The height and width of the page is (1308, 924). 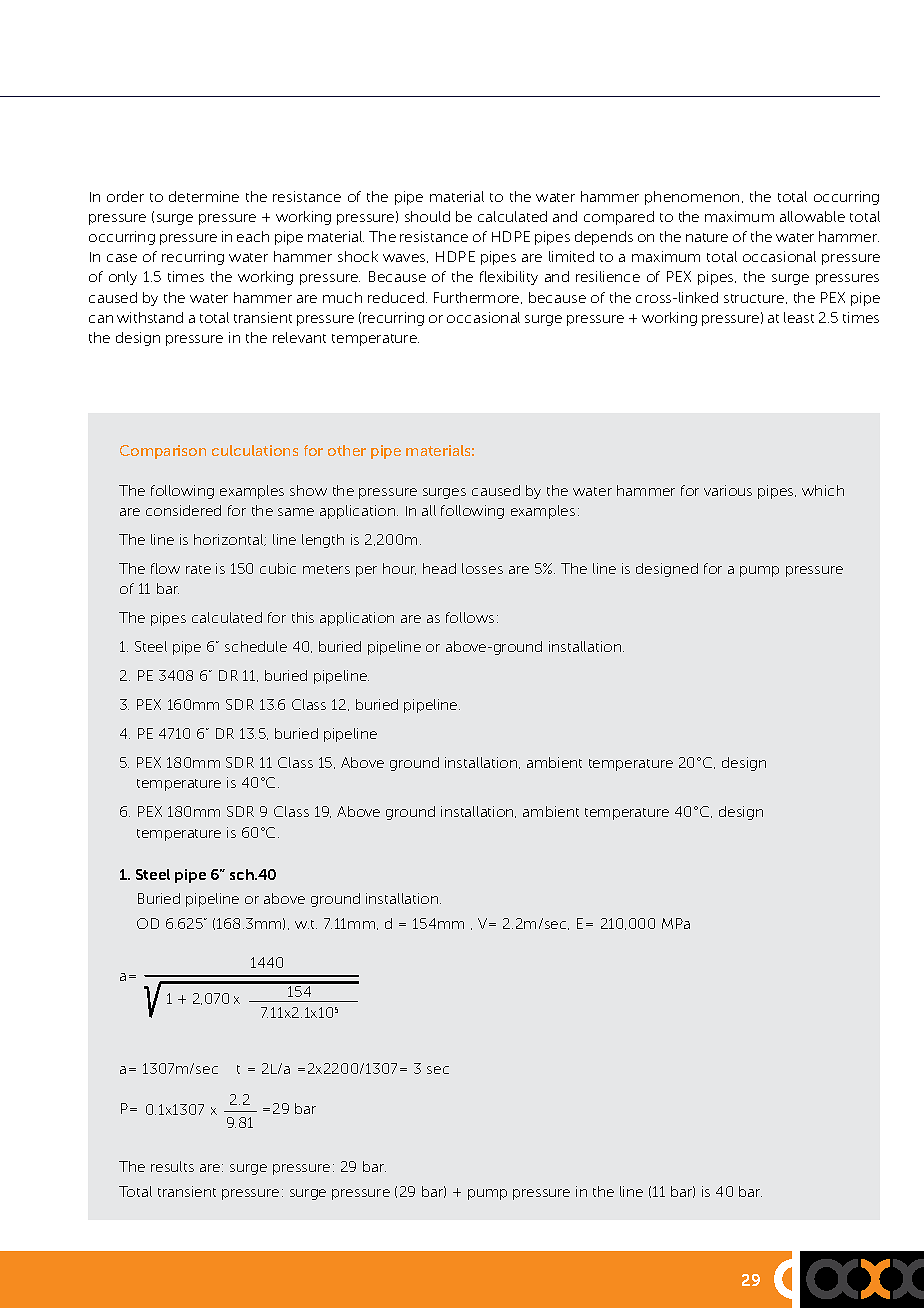 I want to click on other, so click(x=347, y=450).
